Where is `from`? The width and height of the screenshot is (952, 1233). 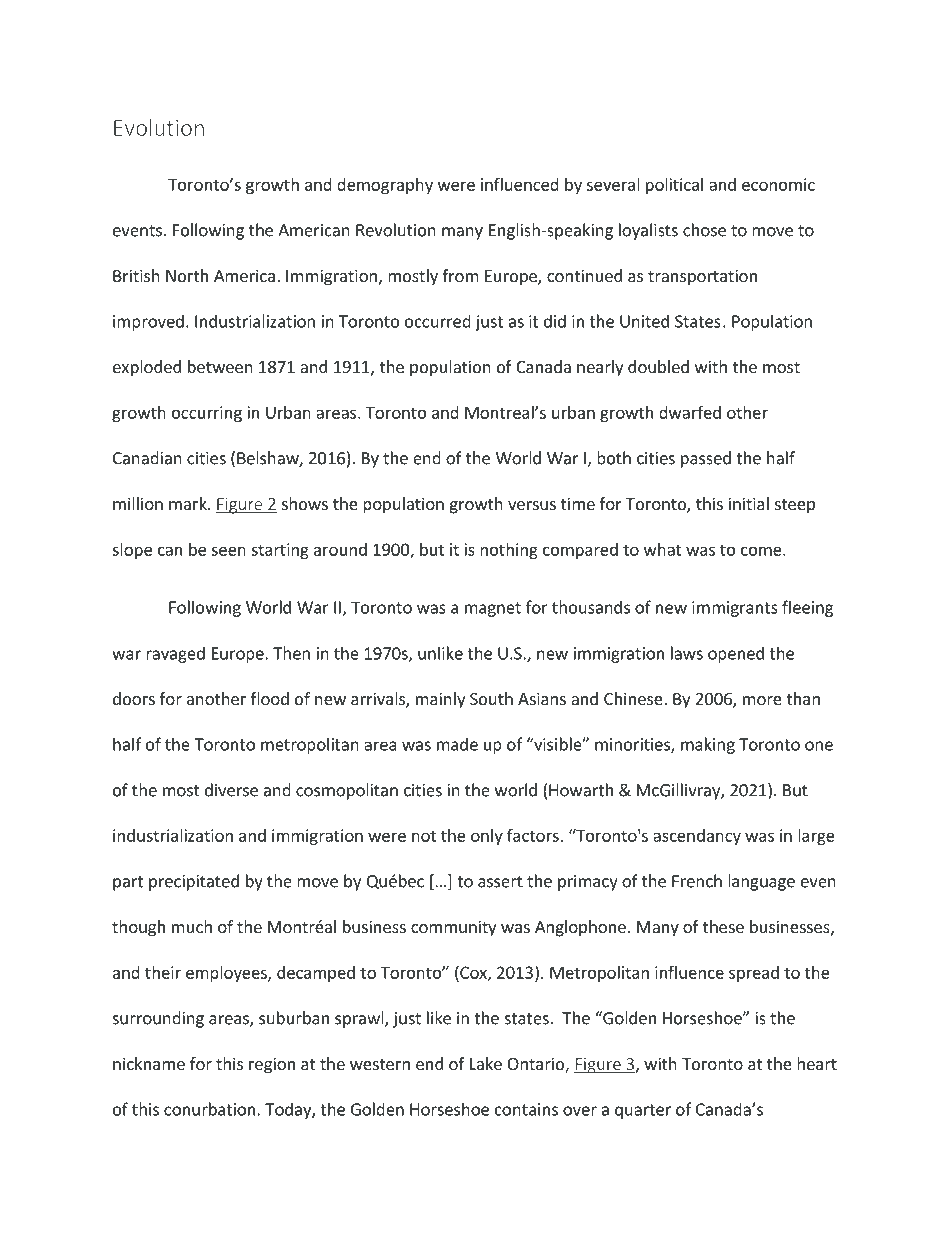 from is located at coordinates (460, 275).
